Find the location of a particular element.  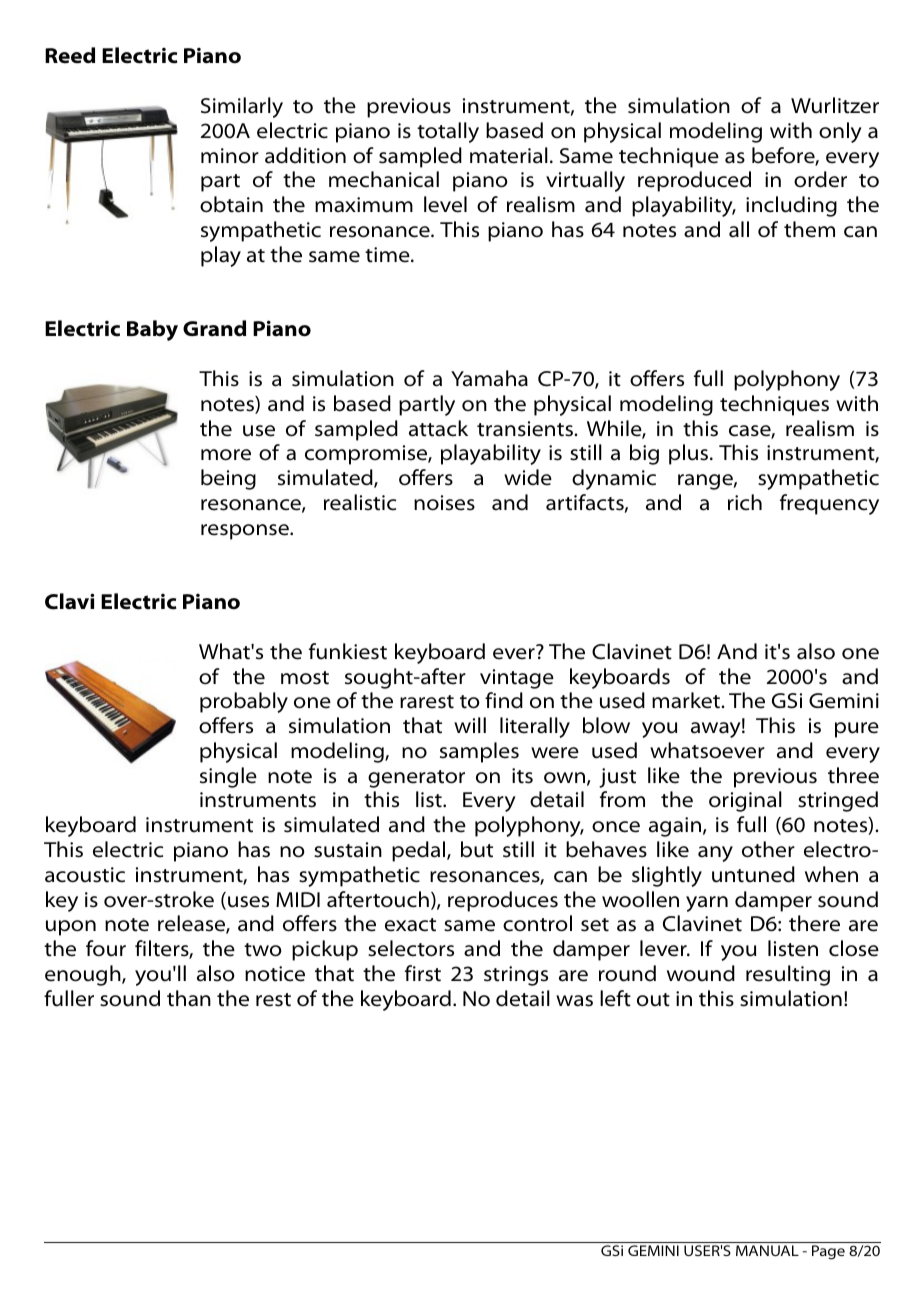

Similarly is located at coordinates (242, 107).
